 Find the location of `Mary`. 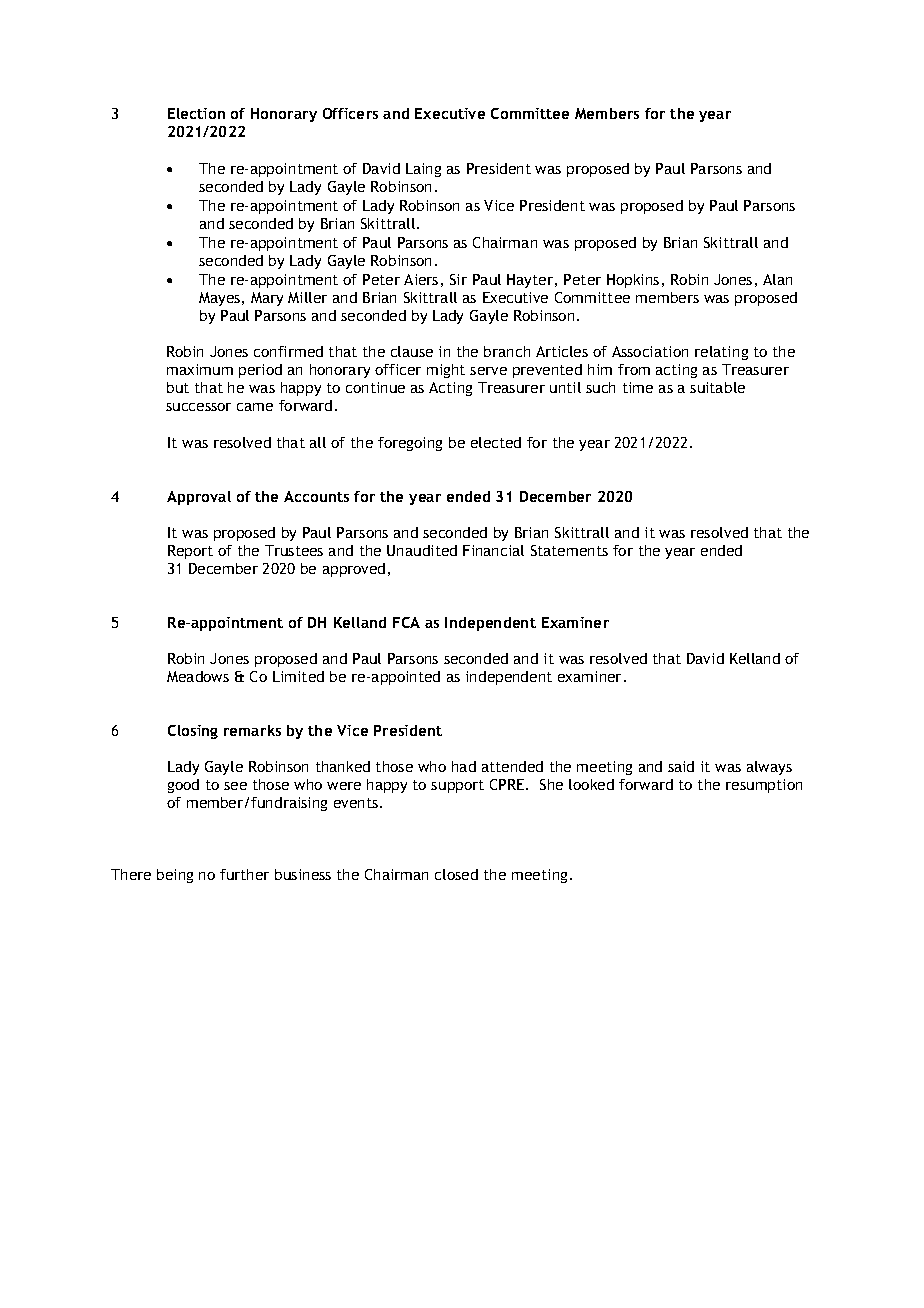

Mary is located at coordinates (267, 299).
